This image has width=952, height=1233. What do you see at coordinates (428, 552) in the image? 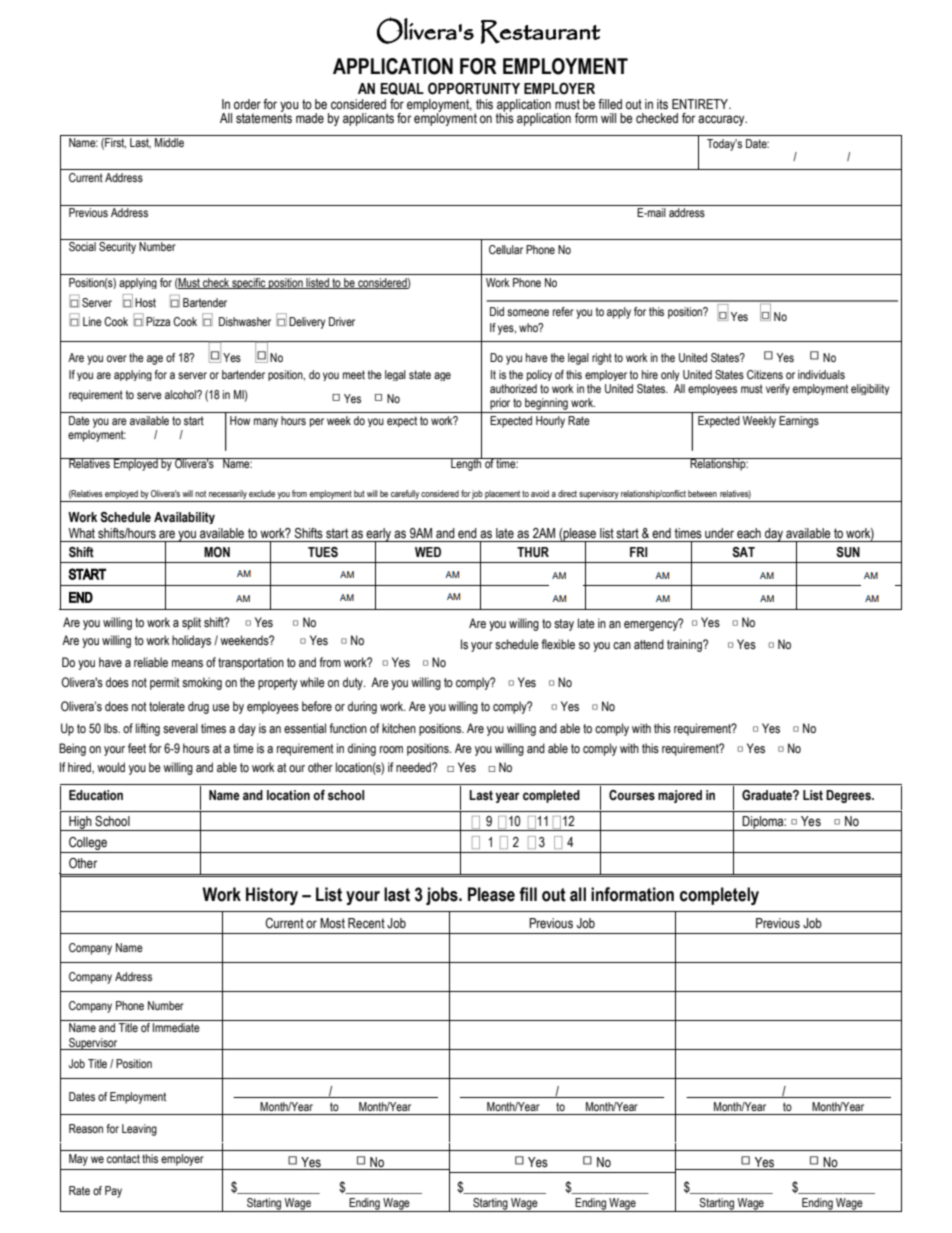
I see `WED` at bounding box center [428, 552].
